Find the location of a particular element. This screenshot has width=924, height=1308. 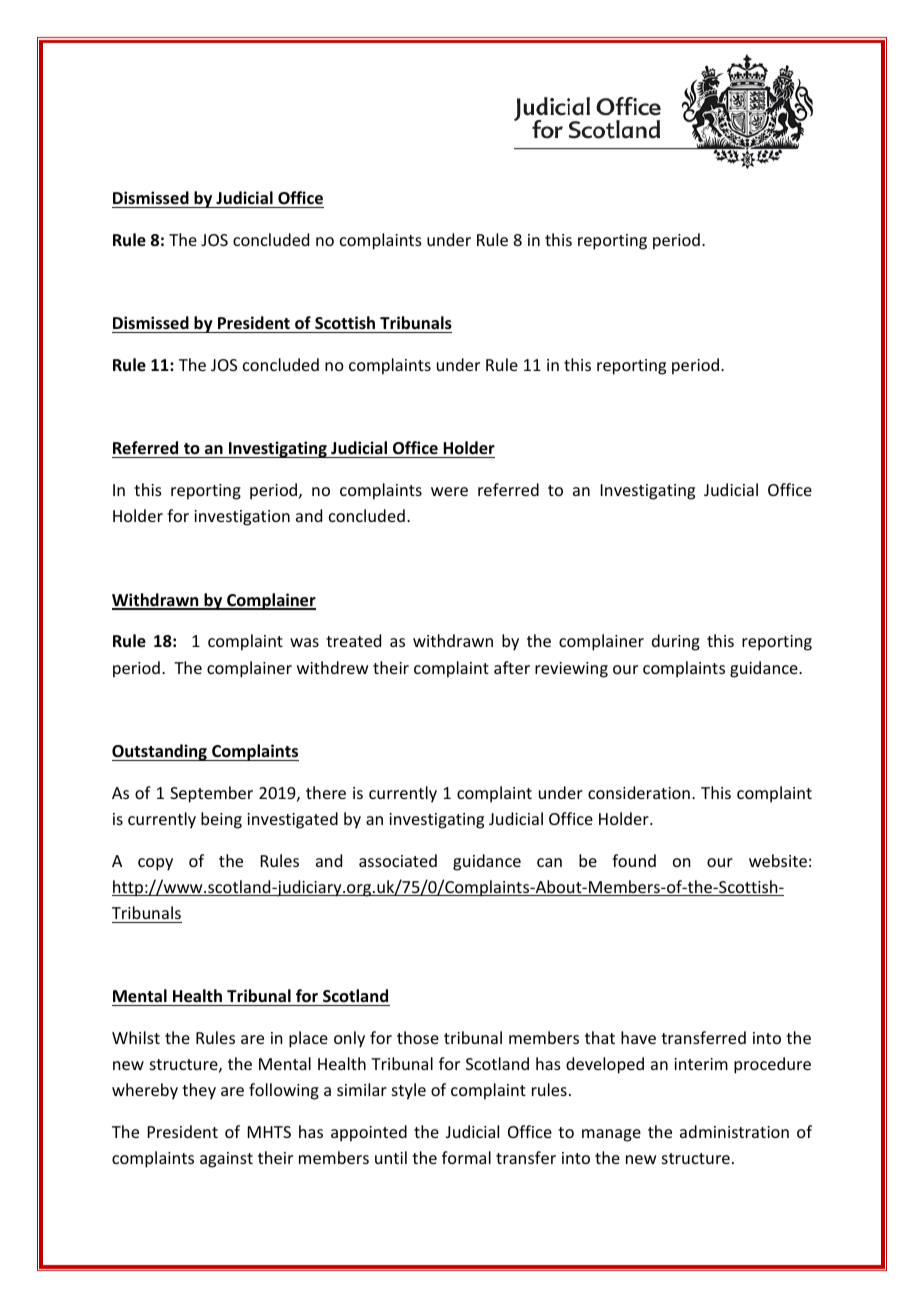

consideration is located at coordinates (639, 792).
